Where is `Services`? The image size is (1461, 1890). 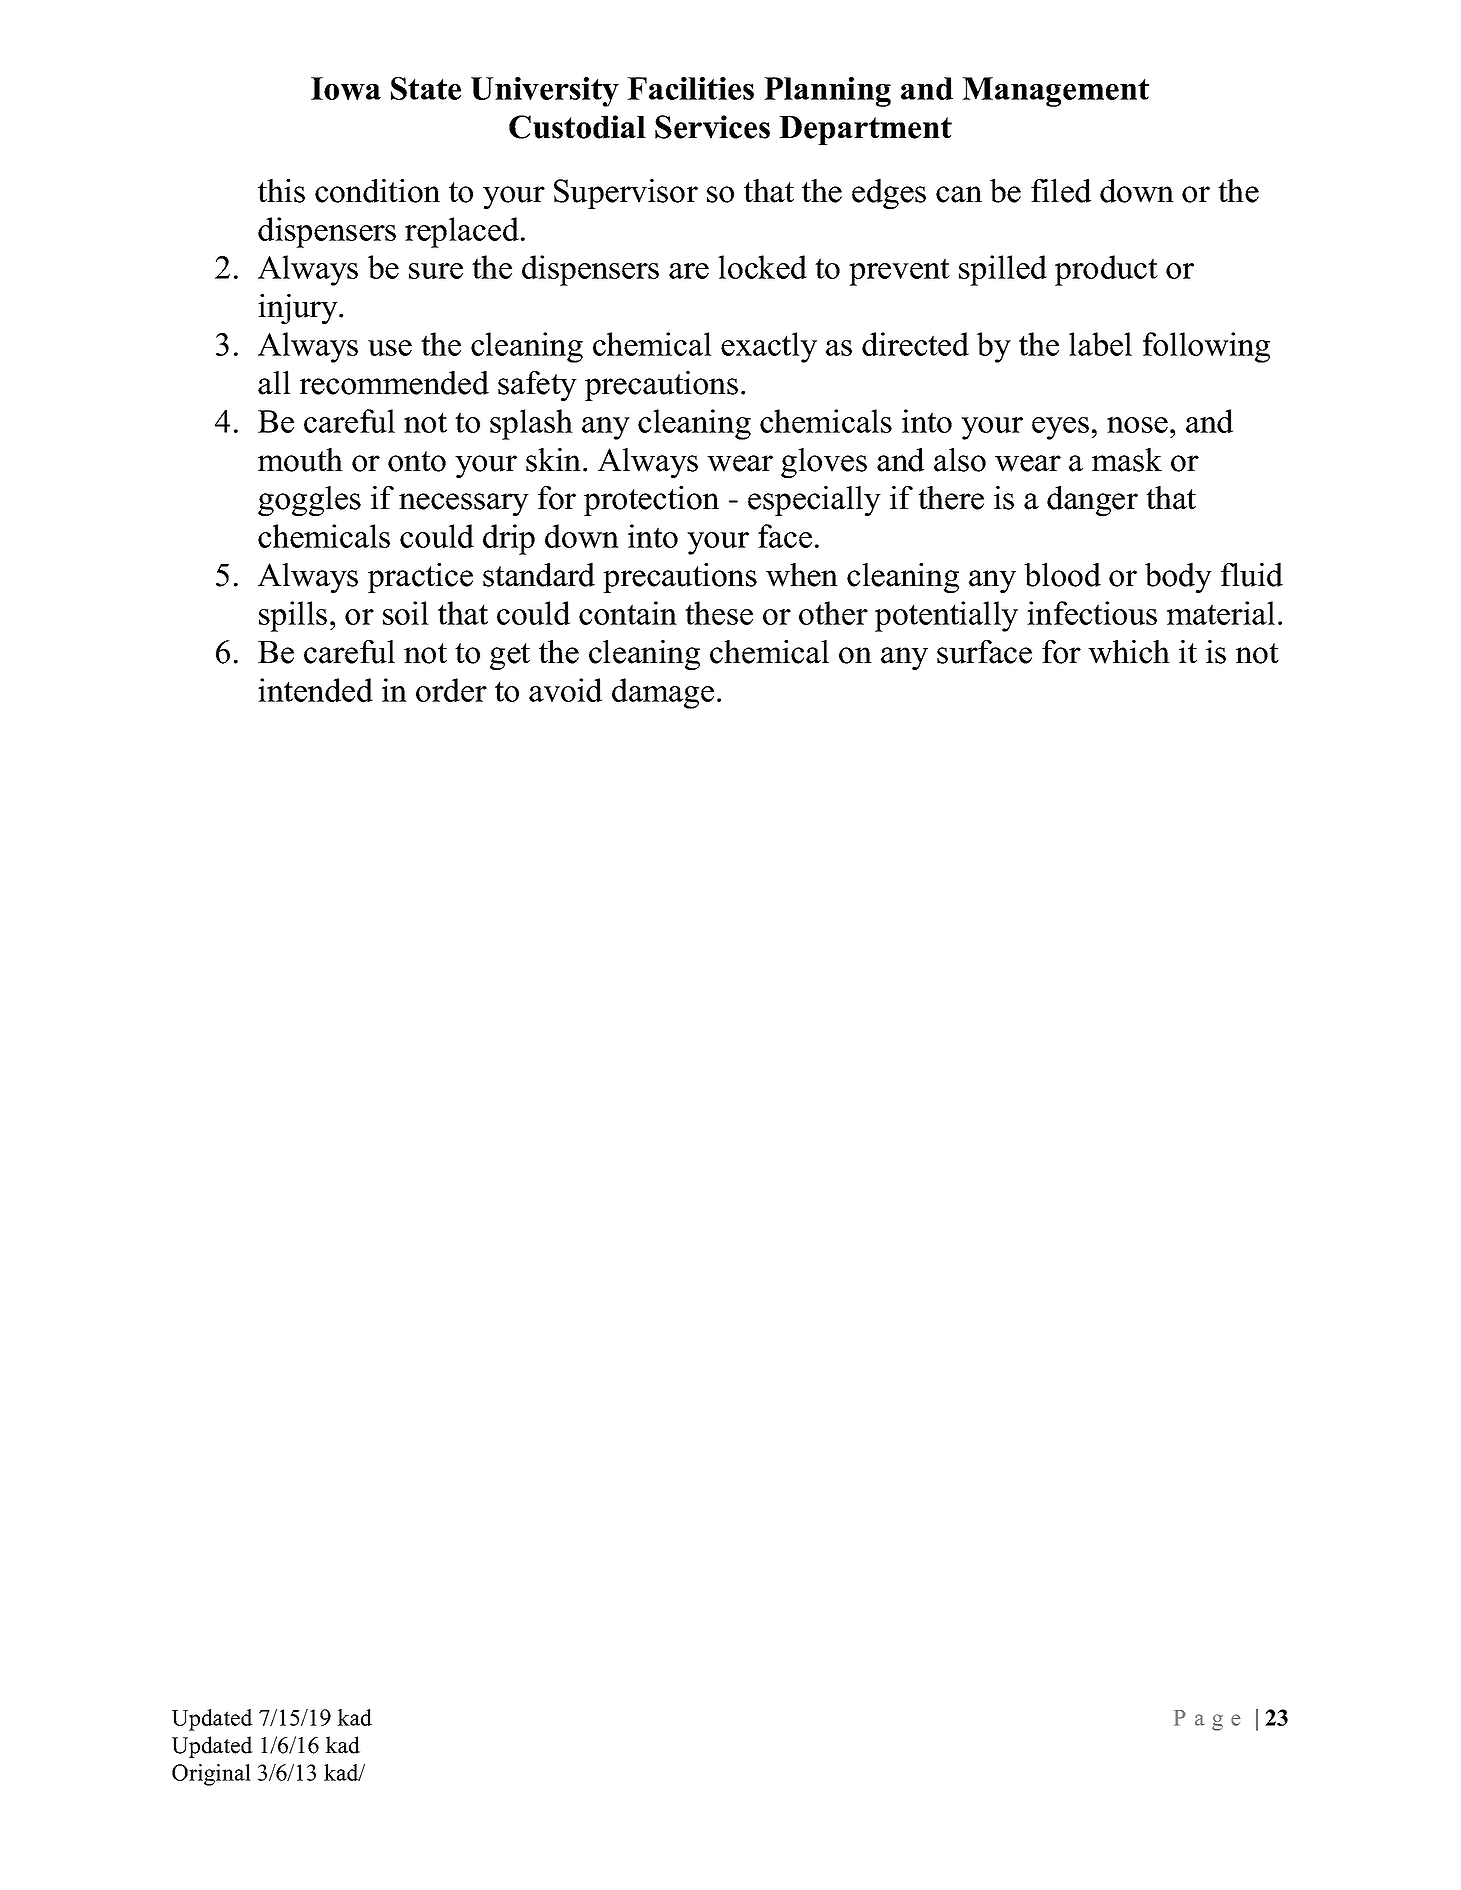
Services is located at coordinates (712, 127).
